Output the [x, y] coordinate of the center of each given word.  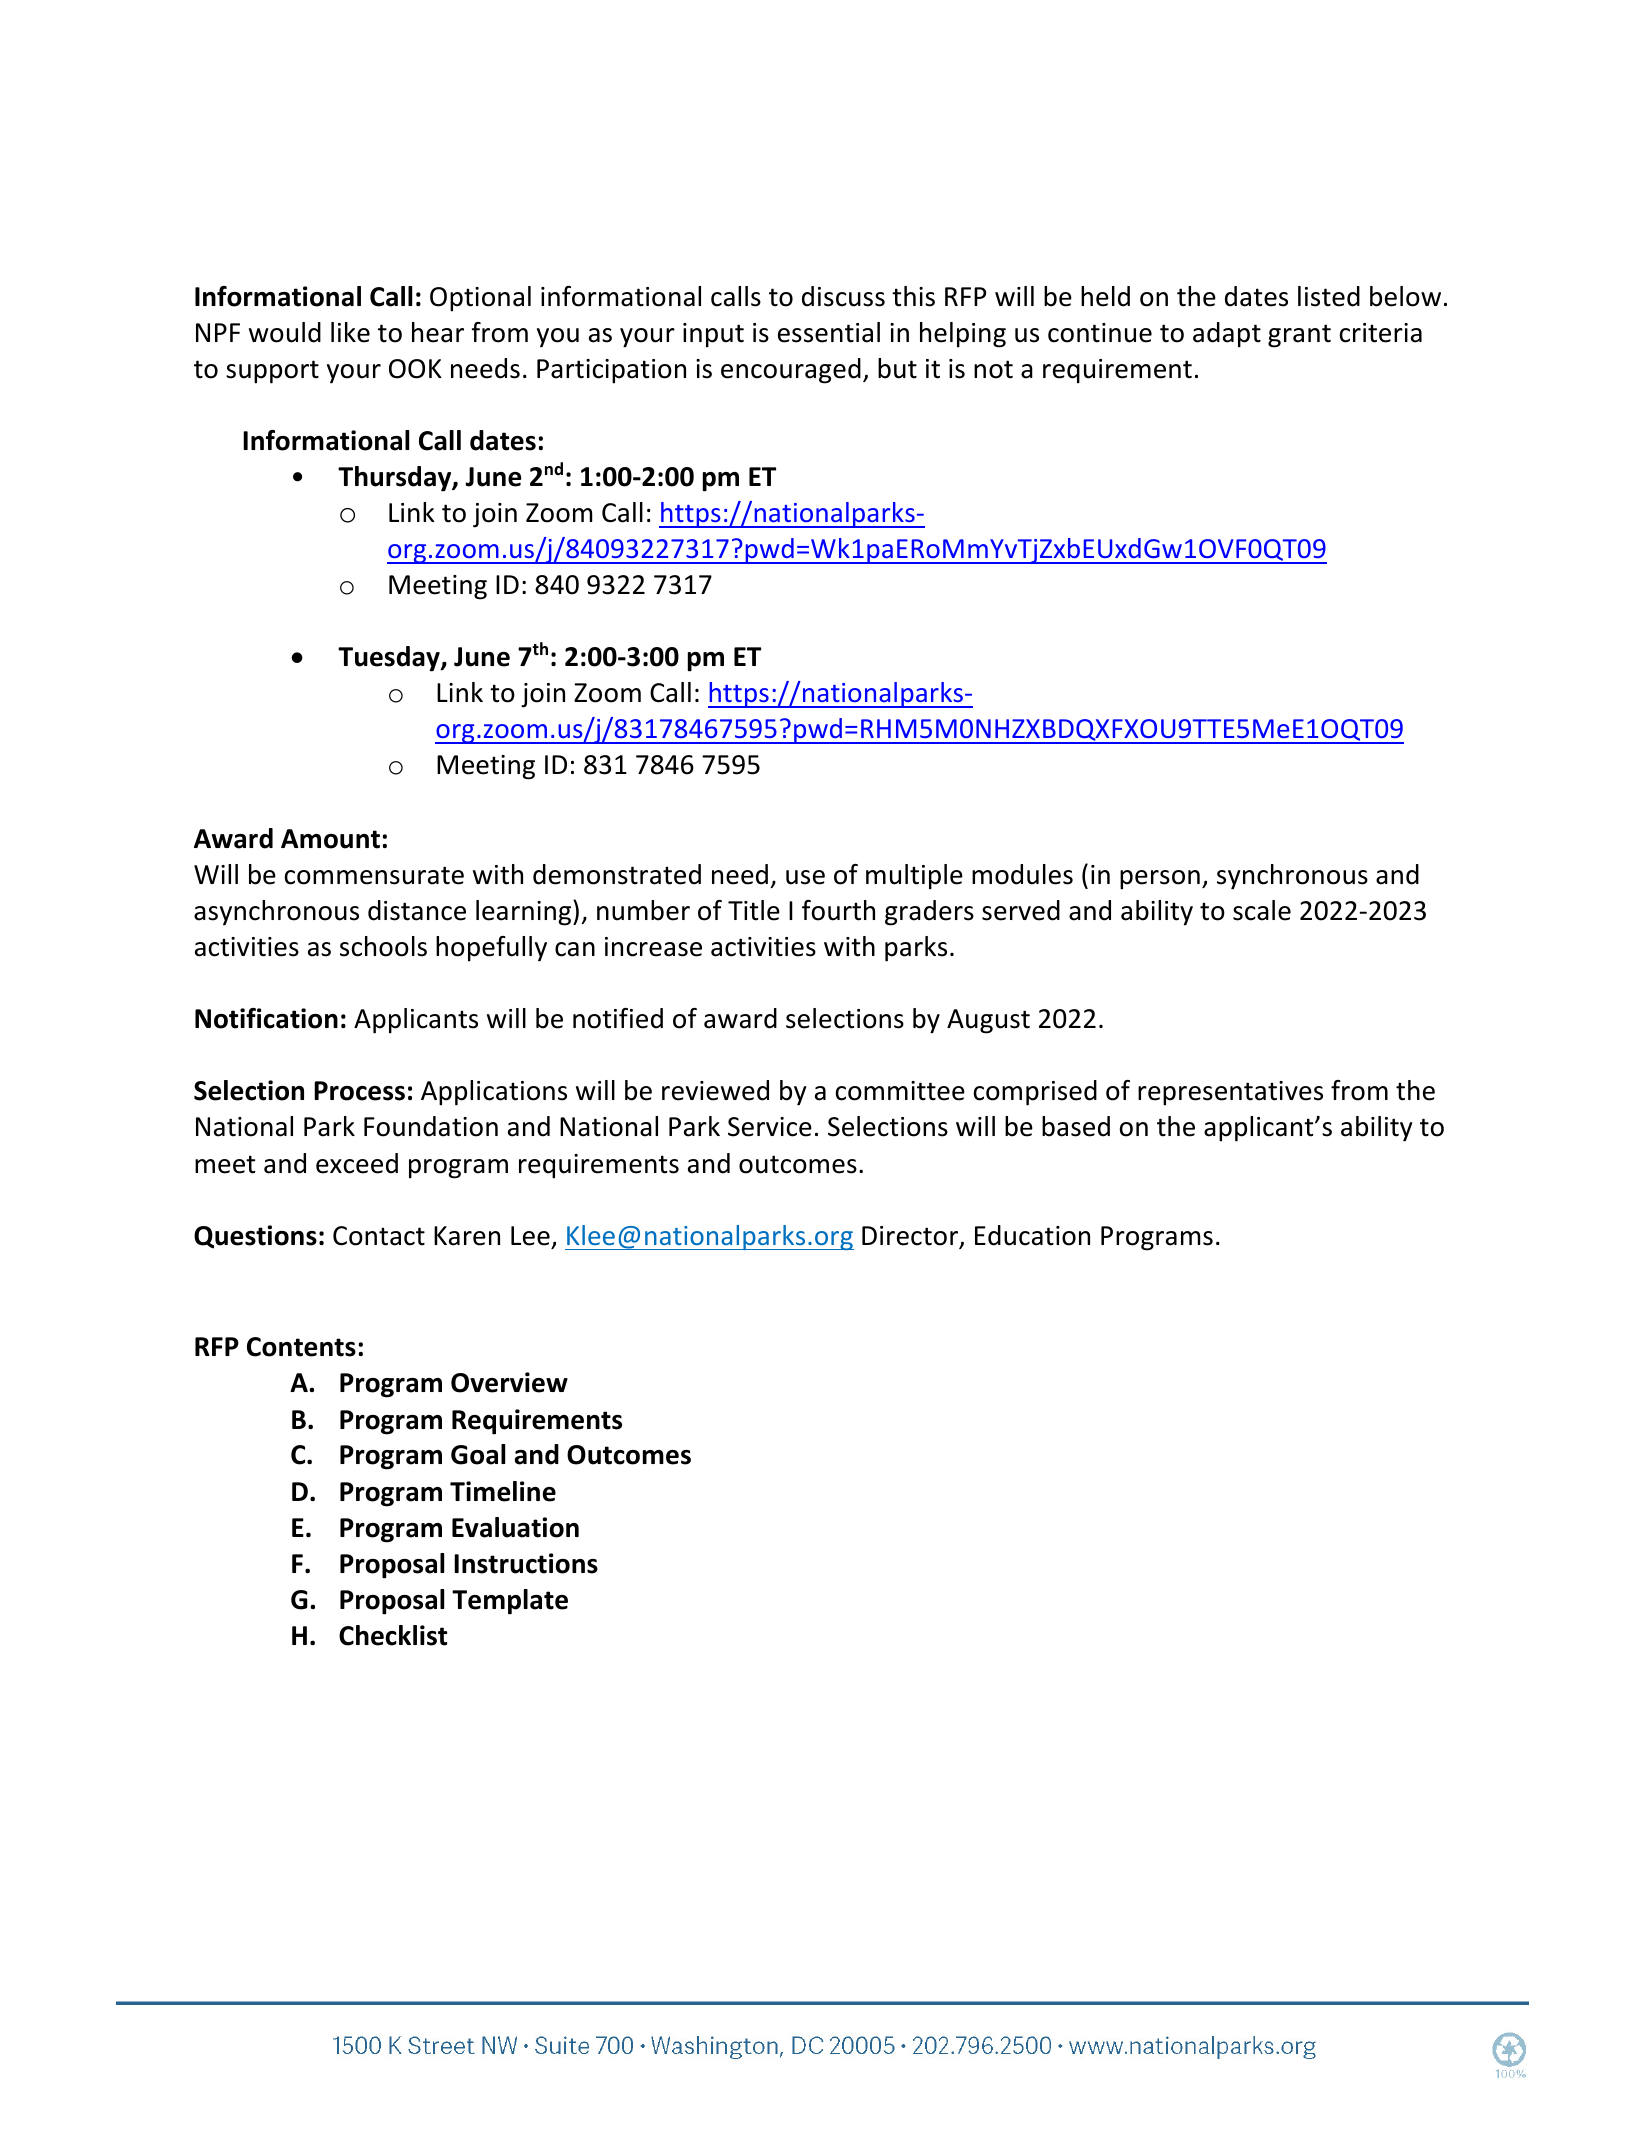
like [350, 332]
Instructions [526, 1563]
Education [1032, 1235]
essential [829, 332]
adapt [1227, 335]
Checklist [393, 1635]
